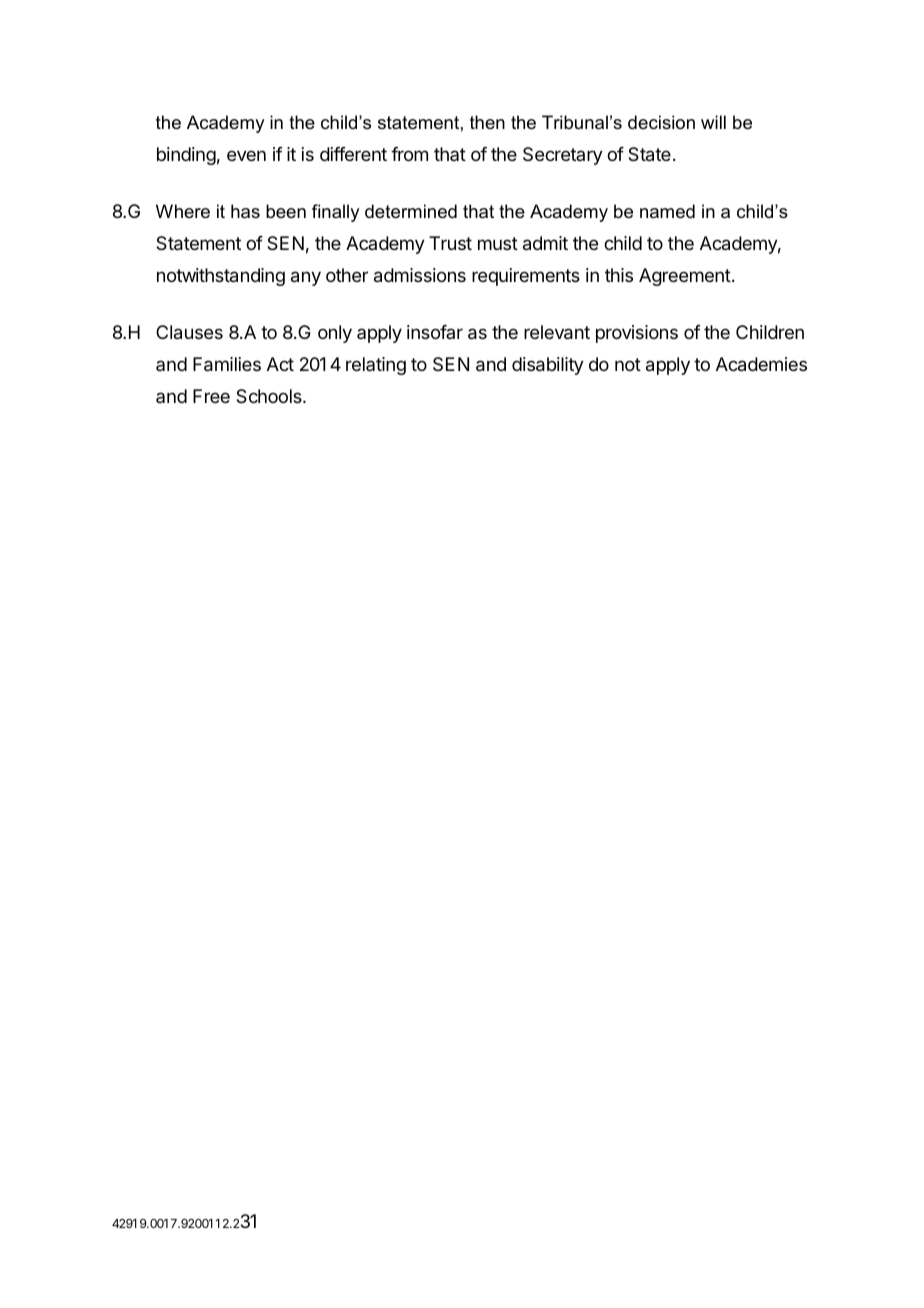  I want to click on Academies, so click(761, 364).
